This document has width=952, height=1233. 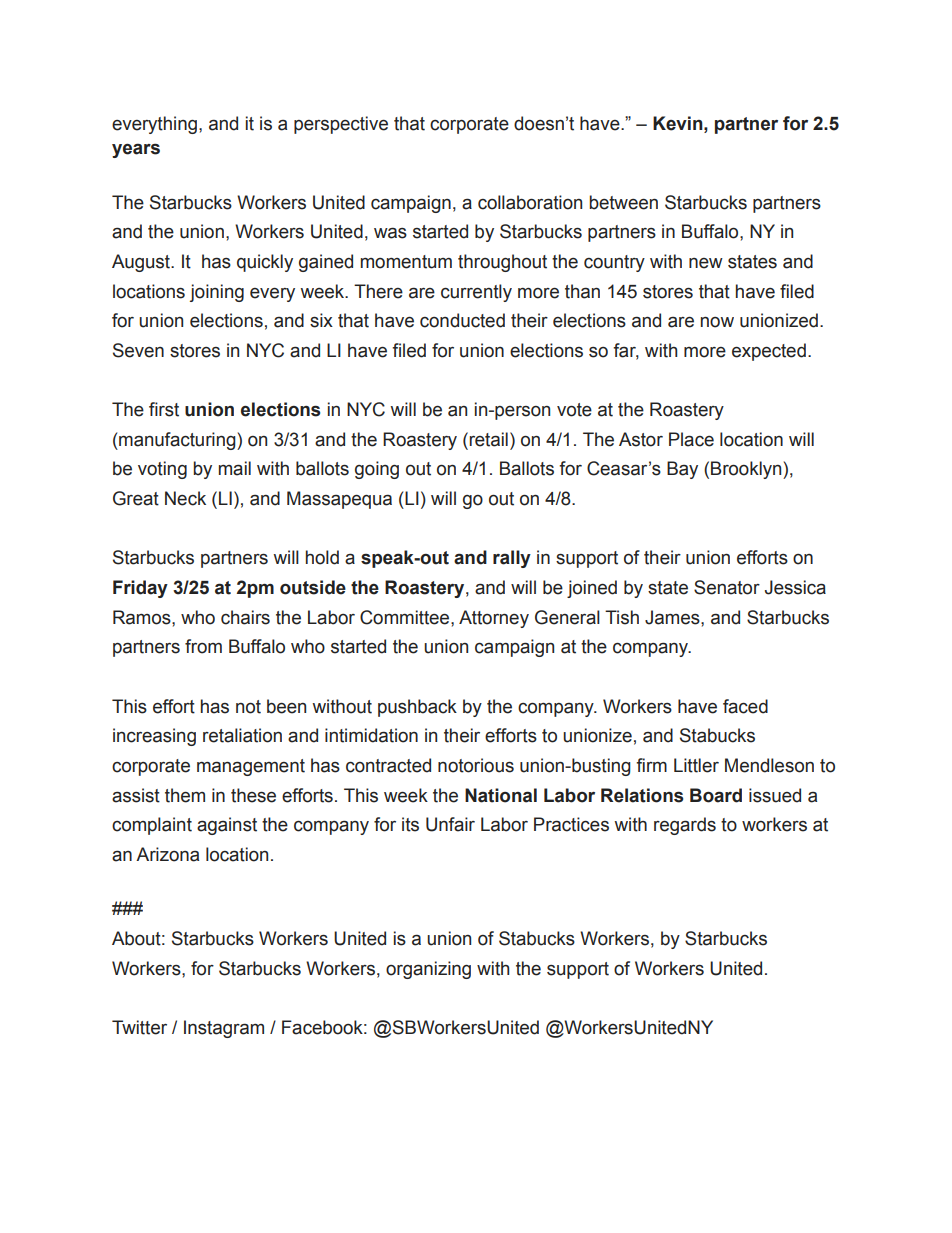 What do you see at coordinates (685, 826) in the document?
I see `regards` at bounding box center [685, 826].
